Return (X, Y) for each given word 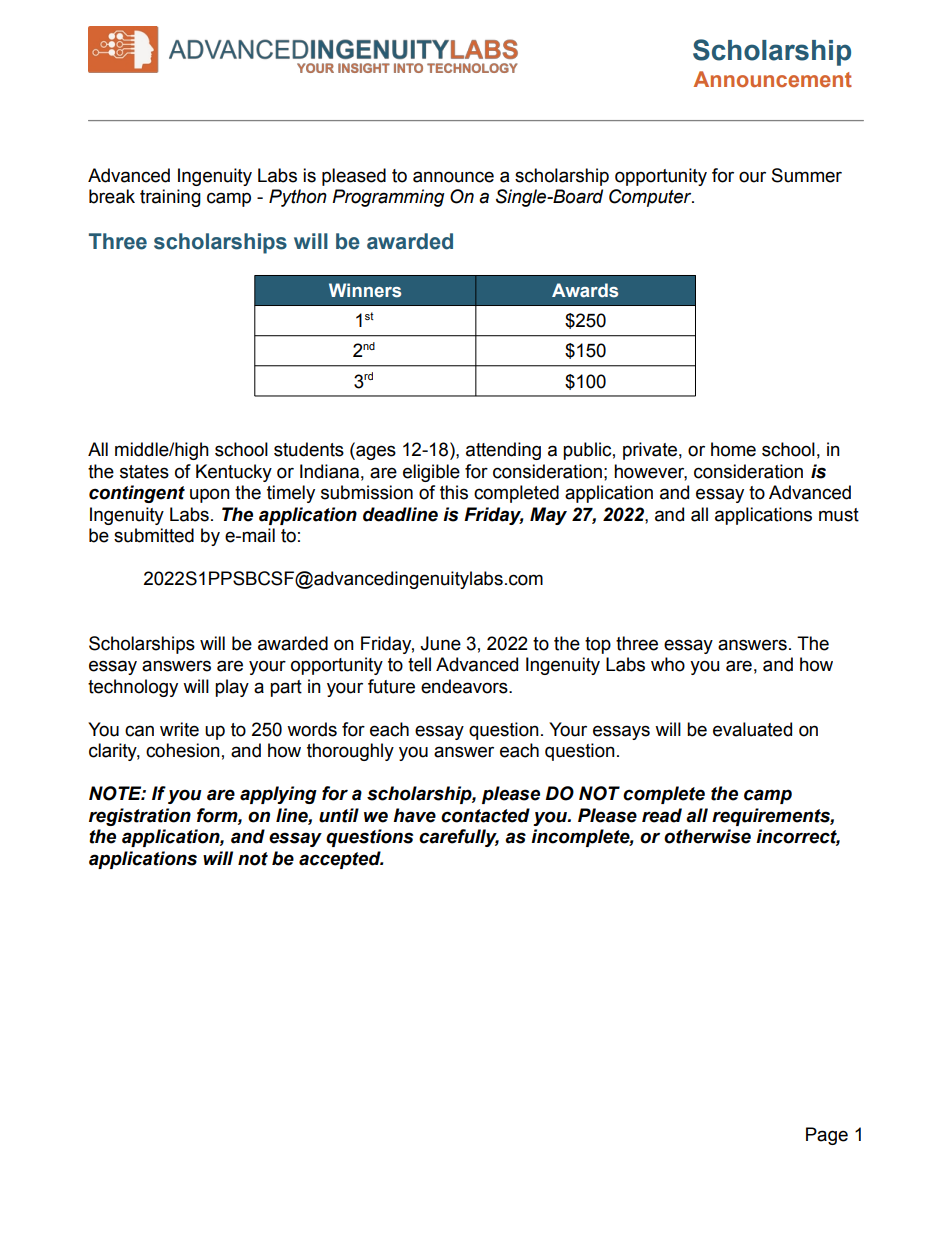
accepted (341, 860)
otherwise (707, 836)
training (170, 198)
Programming (388, 198)
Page (827, 1136)
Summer (807, 175)
